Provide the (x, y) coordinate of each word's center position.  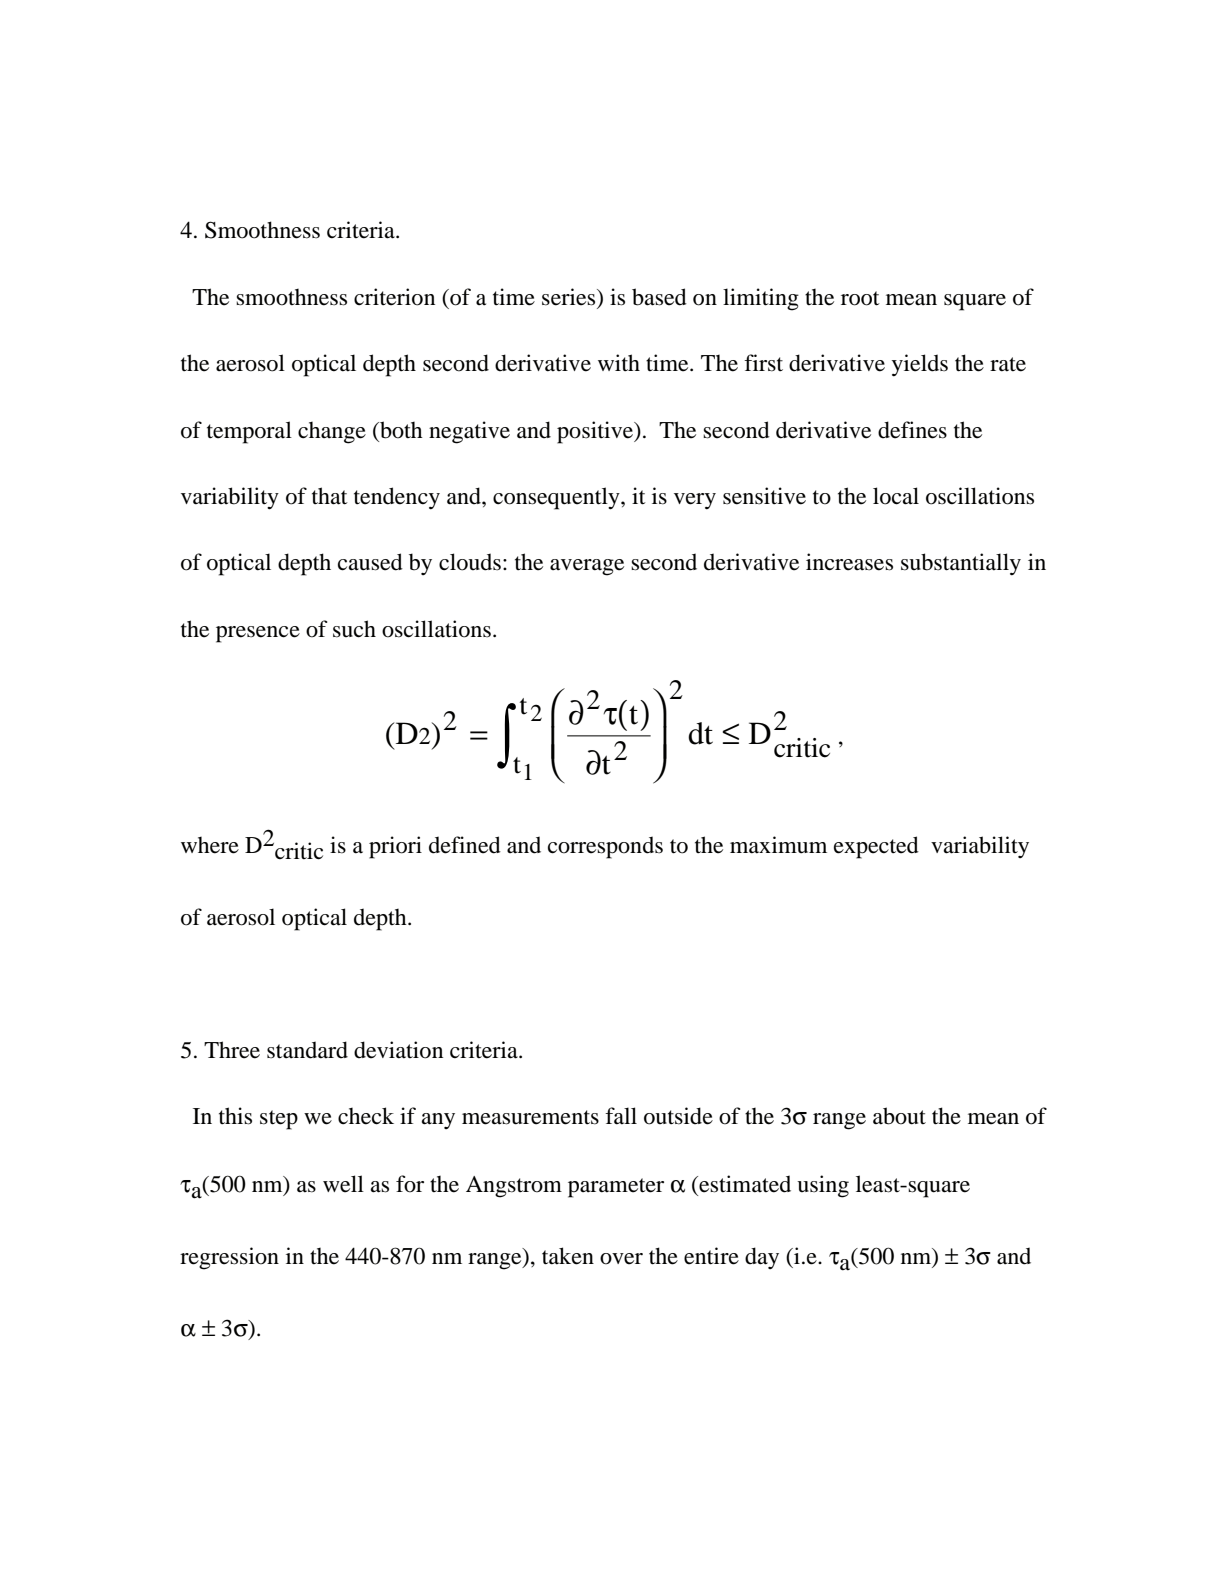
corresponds (605, 847)
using (823, 1186)
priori (395, 847)
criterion (394, 297)
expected (876, 847)
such (354, 629)
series (570, 298)
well (343, 1184)
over (621, 1259)
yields (920, 365)
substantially (961, 564)
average (587, 567)
